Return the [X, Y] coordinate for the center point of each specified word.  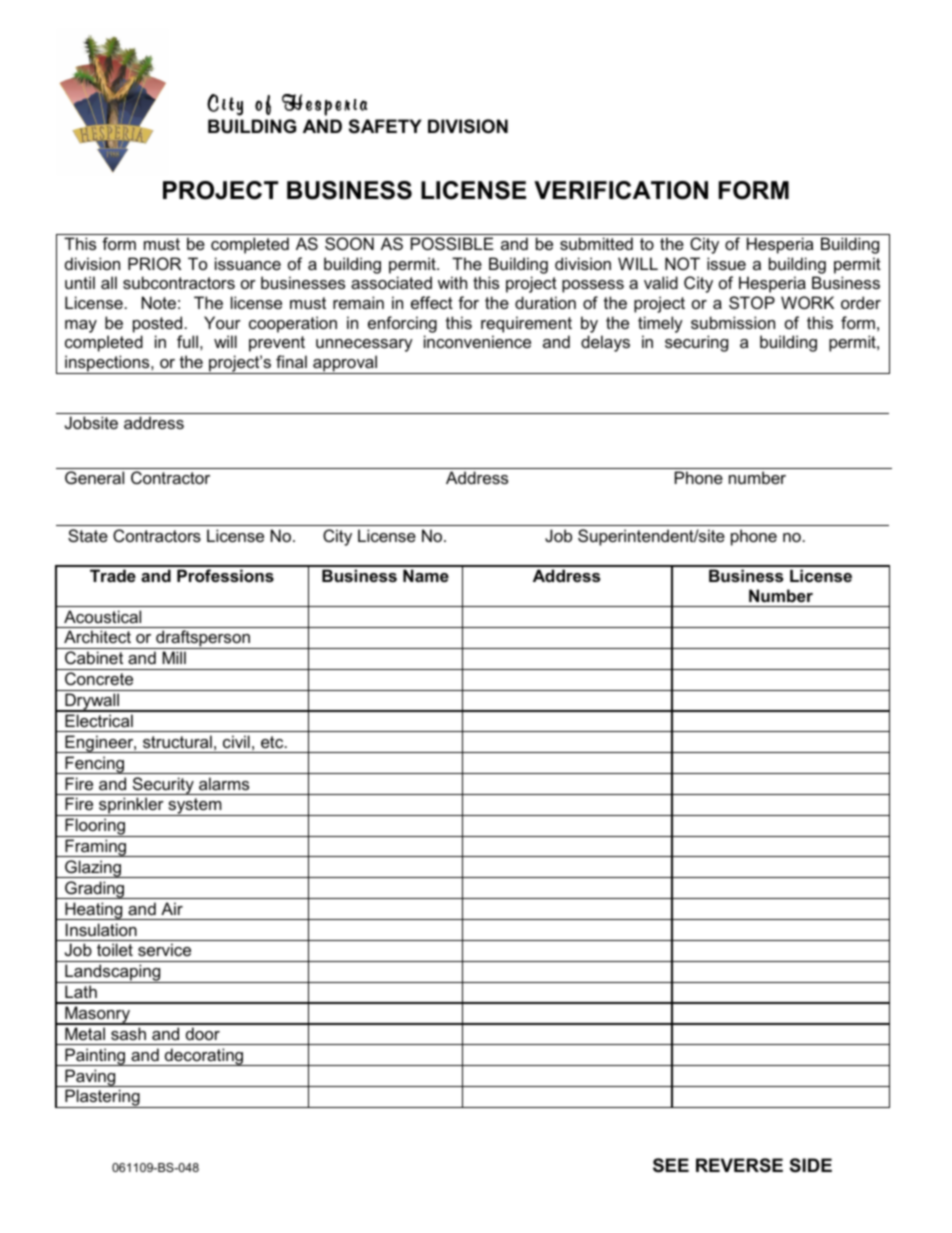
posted [157, 324]
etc [273, 742]
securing [696, 343]
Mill [174, 657]
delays [605, 343]
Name [426, 575]
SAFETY [385, 126]
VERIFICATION [621, 190]
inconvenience [477, 341]
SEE [671, 1165]
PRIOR [154, 263]
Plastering [102, 1098]
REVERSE [739, 1165]
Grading [95, 890]
